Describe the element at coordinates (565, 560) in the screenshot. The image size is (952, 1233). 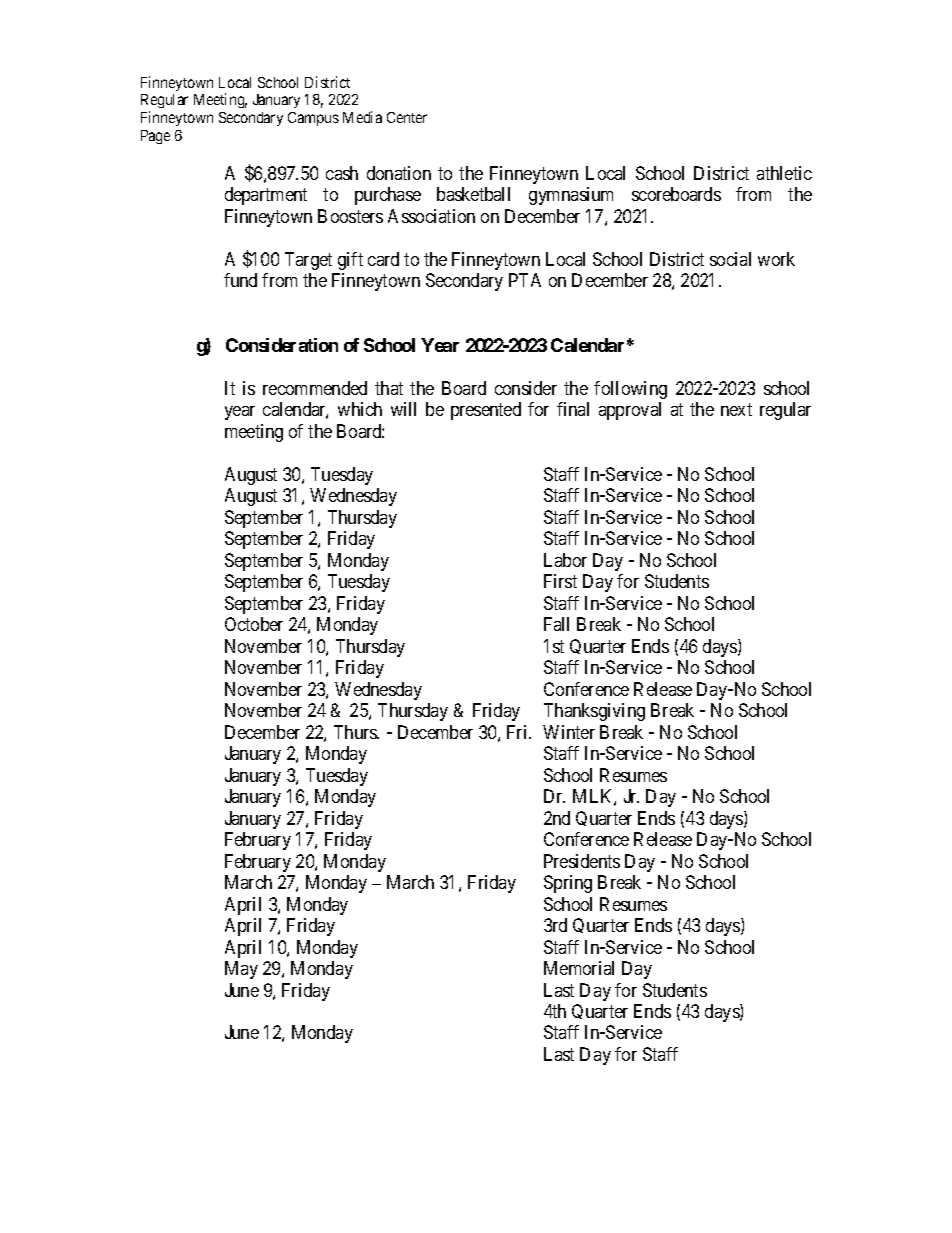
I see `Labor` at that location.
